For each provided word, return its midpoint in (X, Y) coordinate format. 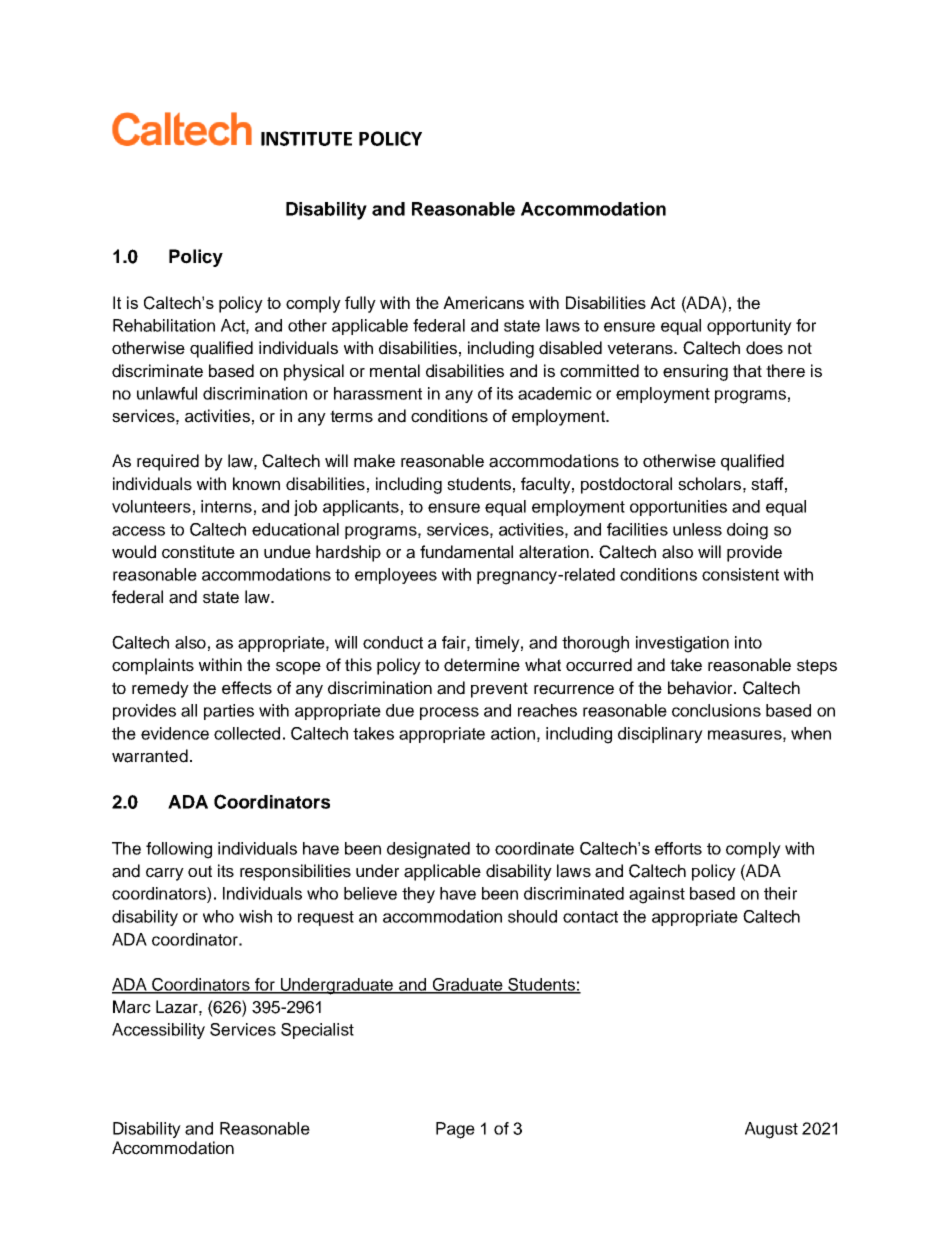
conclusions (716, 710)
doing (747, 531)
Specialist (317, 1031)
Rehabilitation (164, 325)
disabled (570, 348)
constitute (198, 552)
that (747, 371)
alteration (554, 552)
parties (229, 712)
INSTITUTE (306, 138)
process (449, 713)
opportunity (749, 327)
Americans (483, 302)
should (532, 916)
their (780, 893)
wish (255, 916)
